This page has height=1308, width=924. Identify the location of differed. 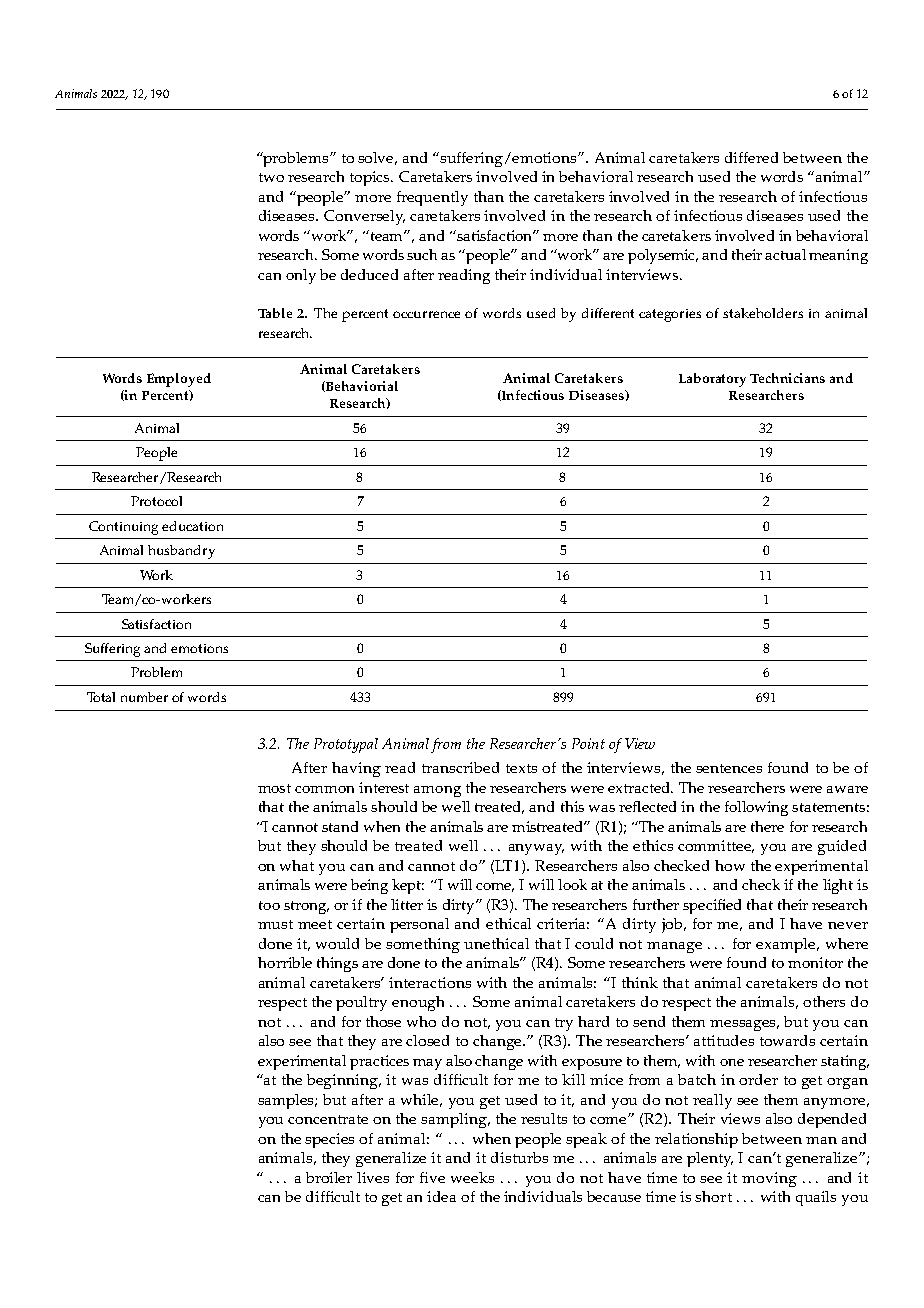
(751, 157).
